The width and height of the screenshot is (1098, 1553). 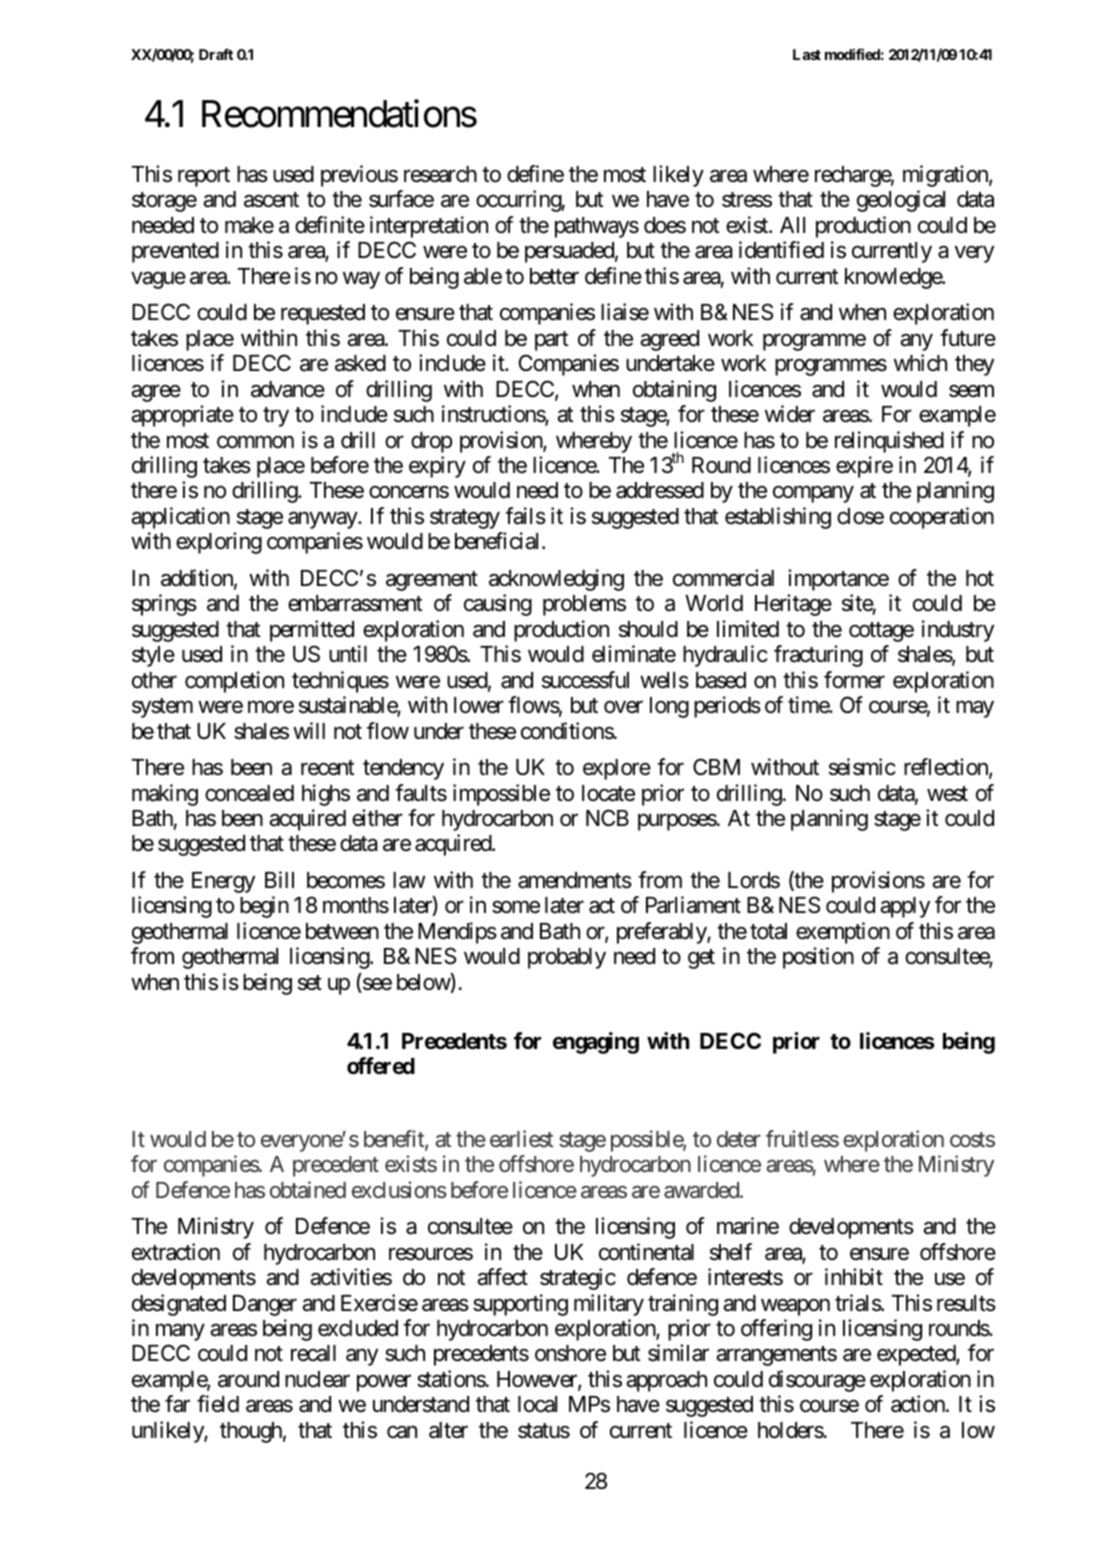 I want to click on Last, so click(x=807, y=54).
